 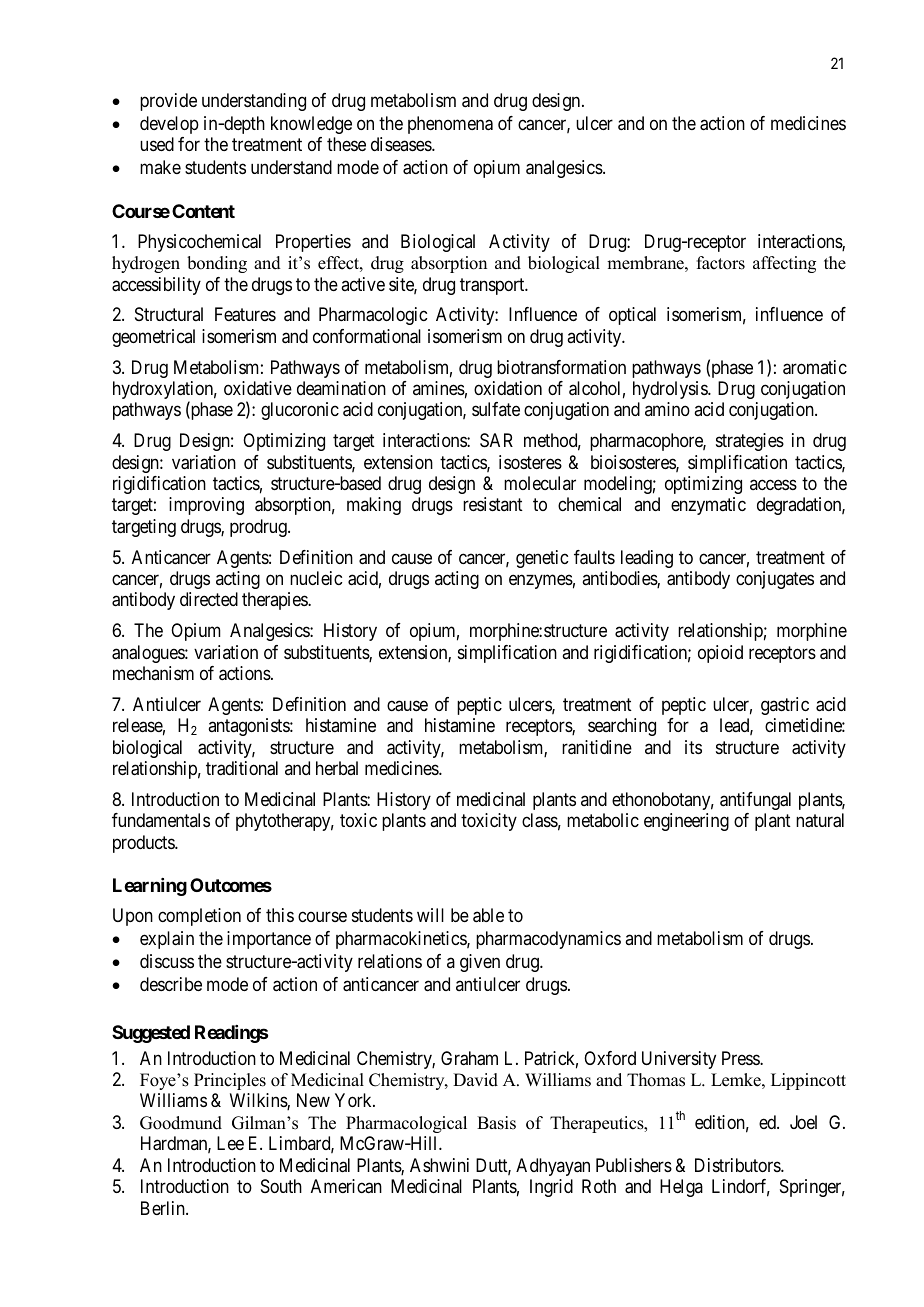 What do you see at coordinates (169, 125) in the document?
I see `develop` at bounding box center [169, 125].
